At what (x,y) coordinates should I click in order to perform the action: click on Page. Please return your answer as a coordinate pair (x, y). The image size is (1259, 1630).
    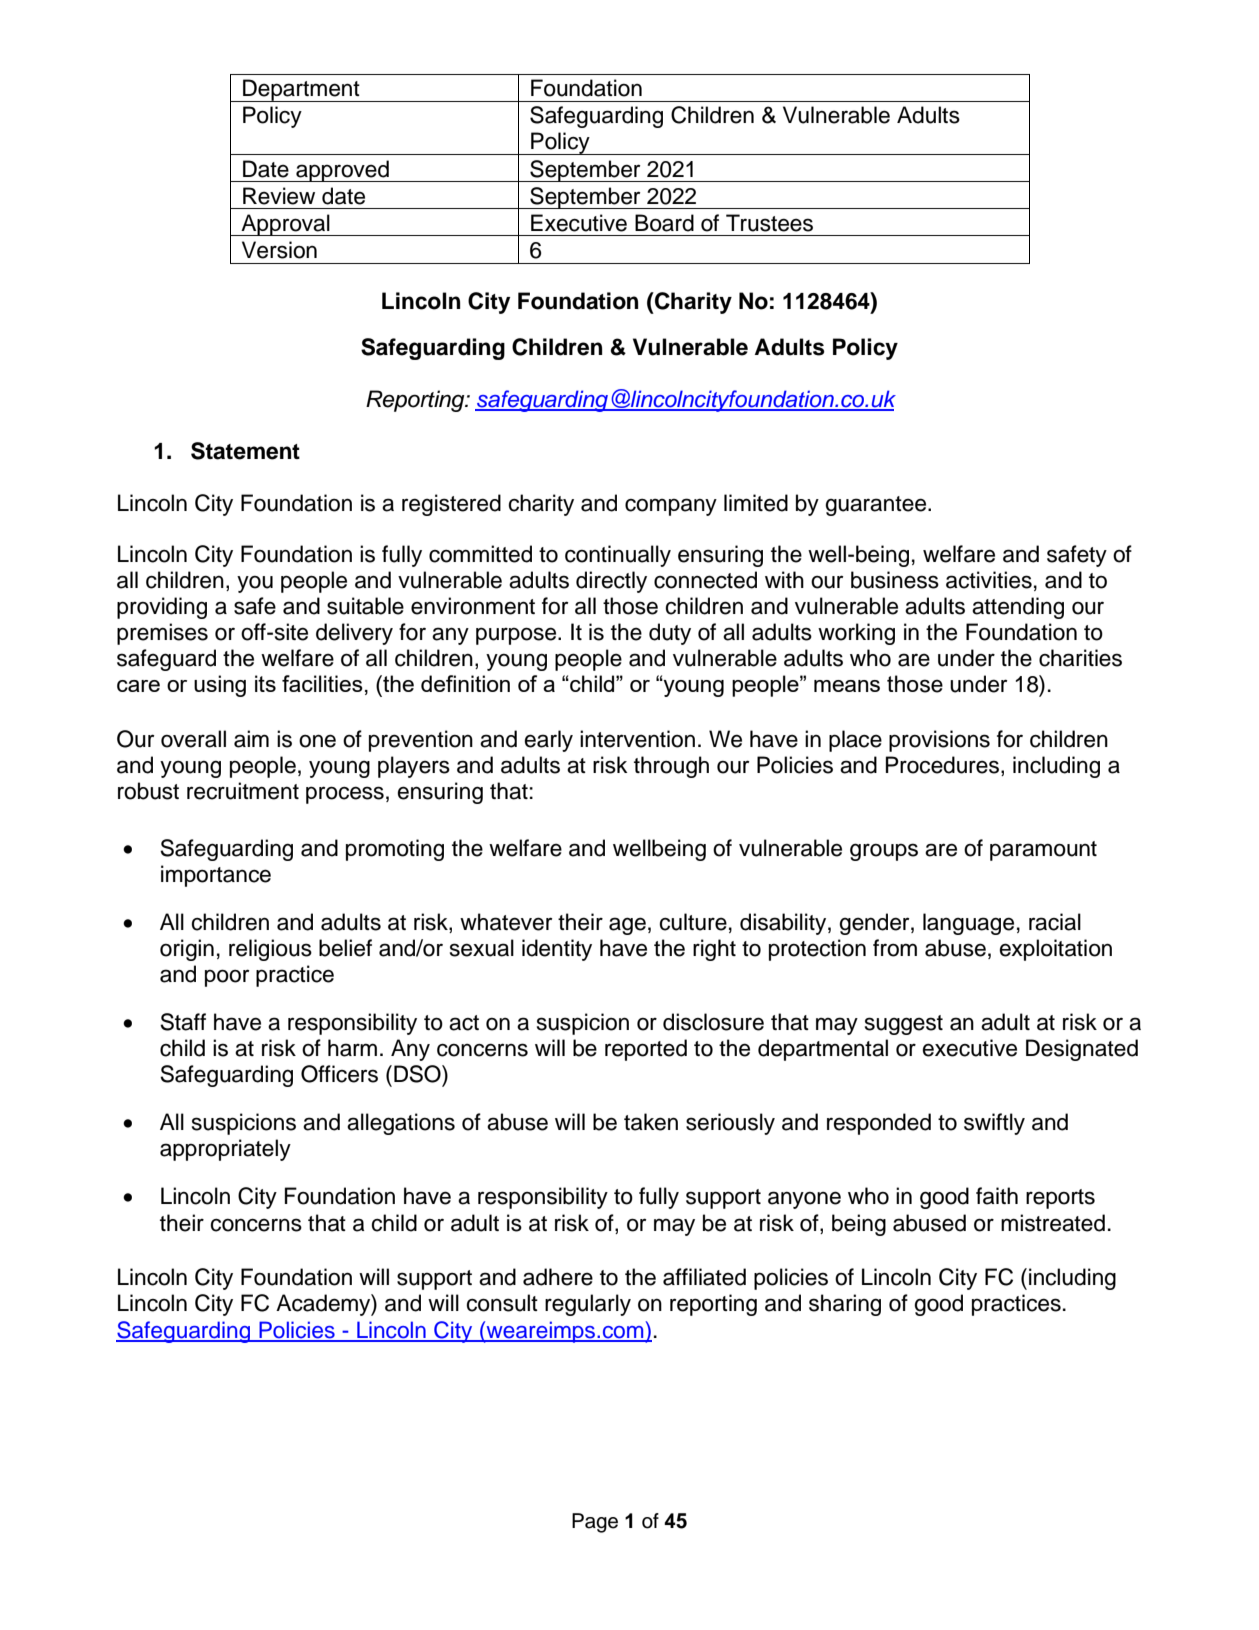
    Looking at the image, I should click on (595, 1523).
